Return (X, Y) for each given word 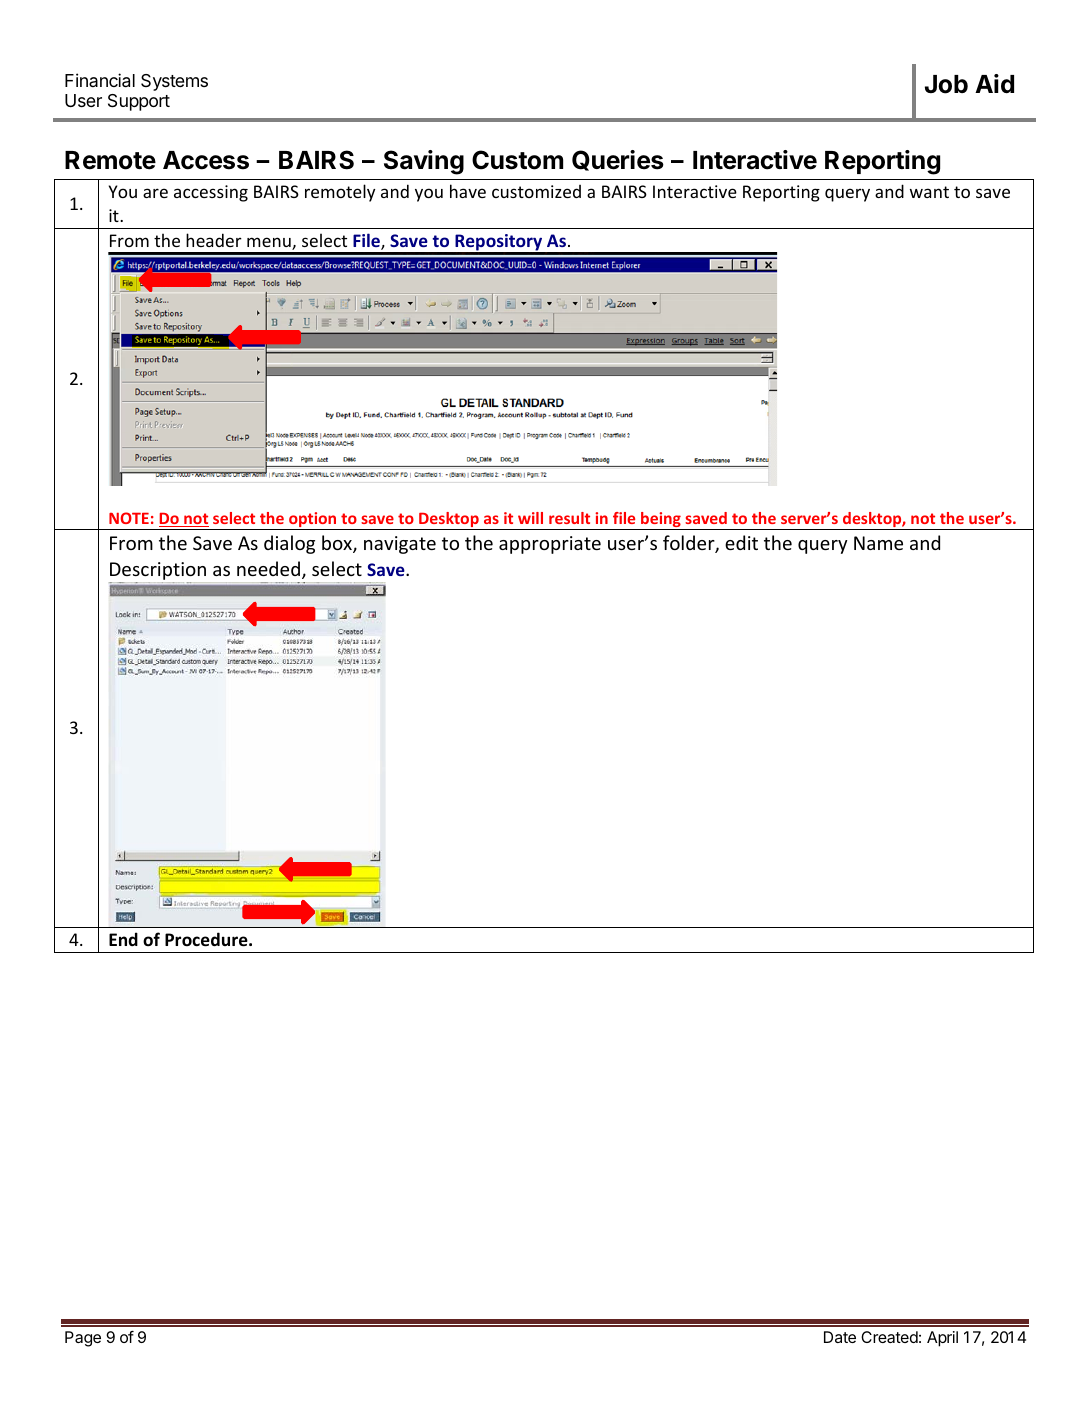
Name (878, 543)
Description (157, 572)
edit (741, 542)
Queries (618, 160)
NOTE (129, 518)
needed (268, 568)
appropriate (550, 545)
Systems (174, 82)
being (661, 521)
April (942, 1339)
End (123, 939)
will (530, 518)
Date (840, 1337)
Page (83, 1339)
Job (946, 84)
